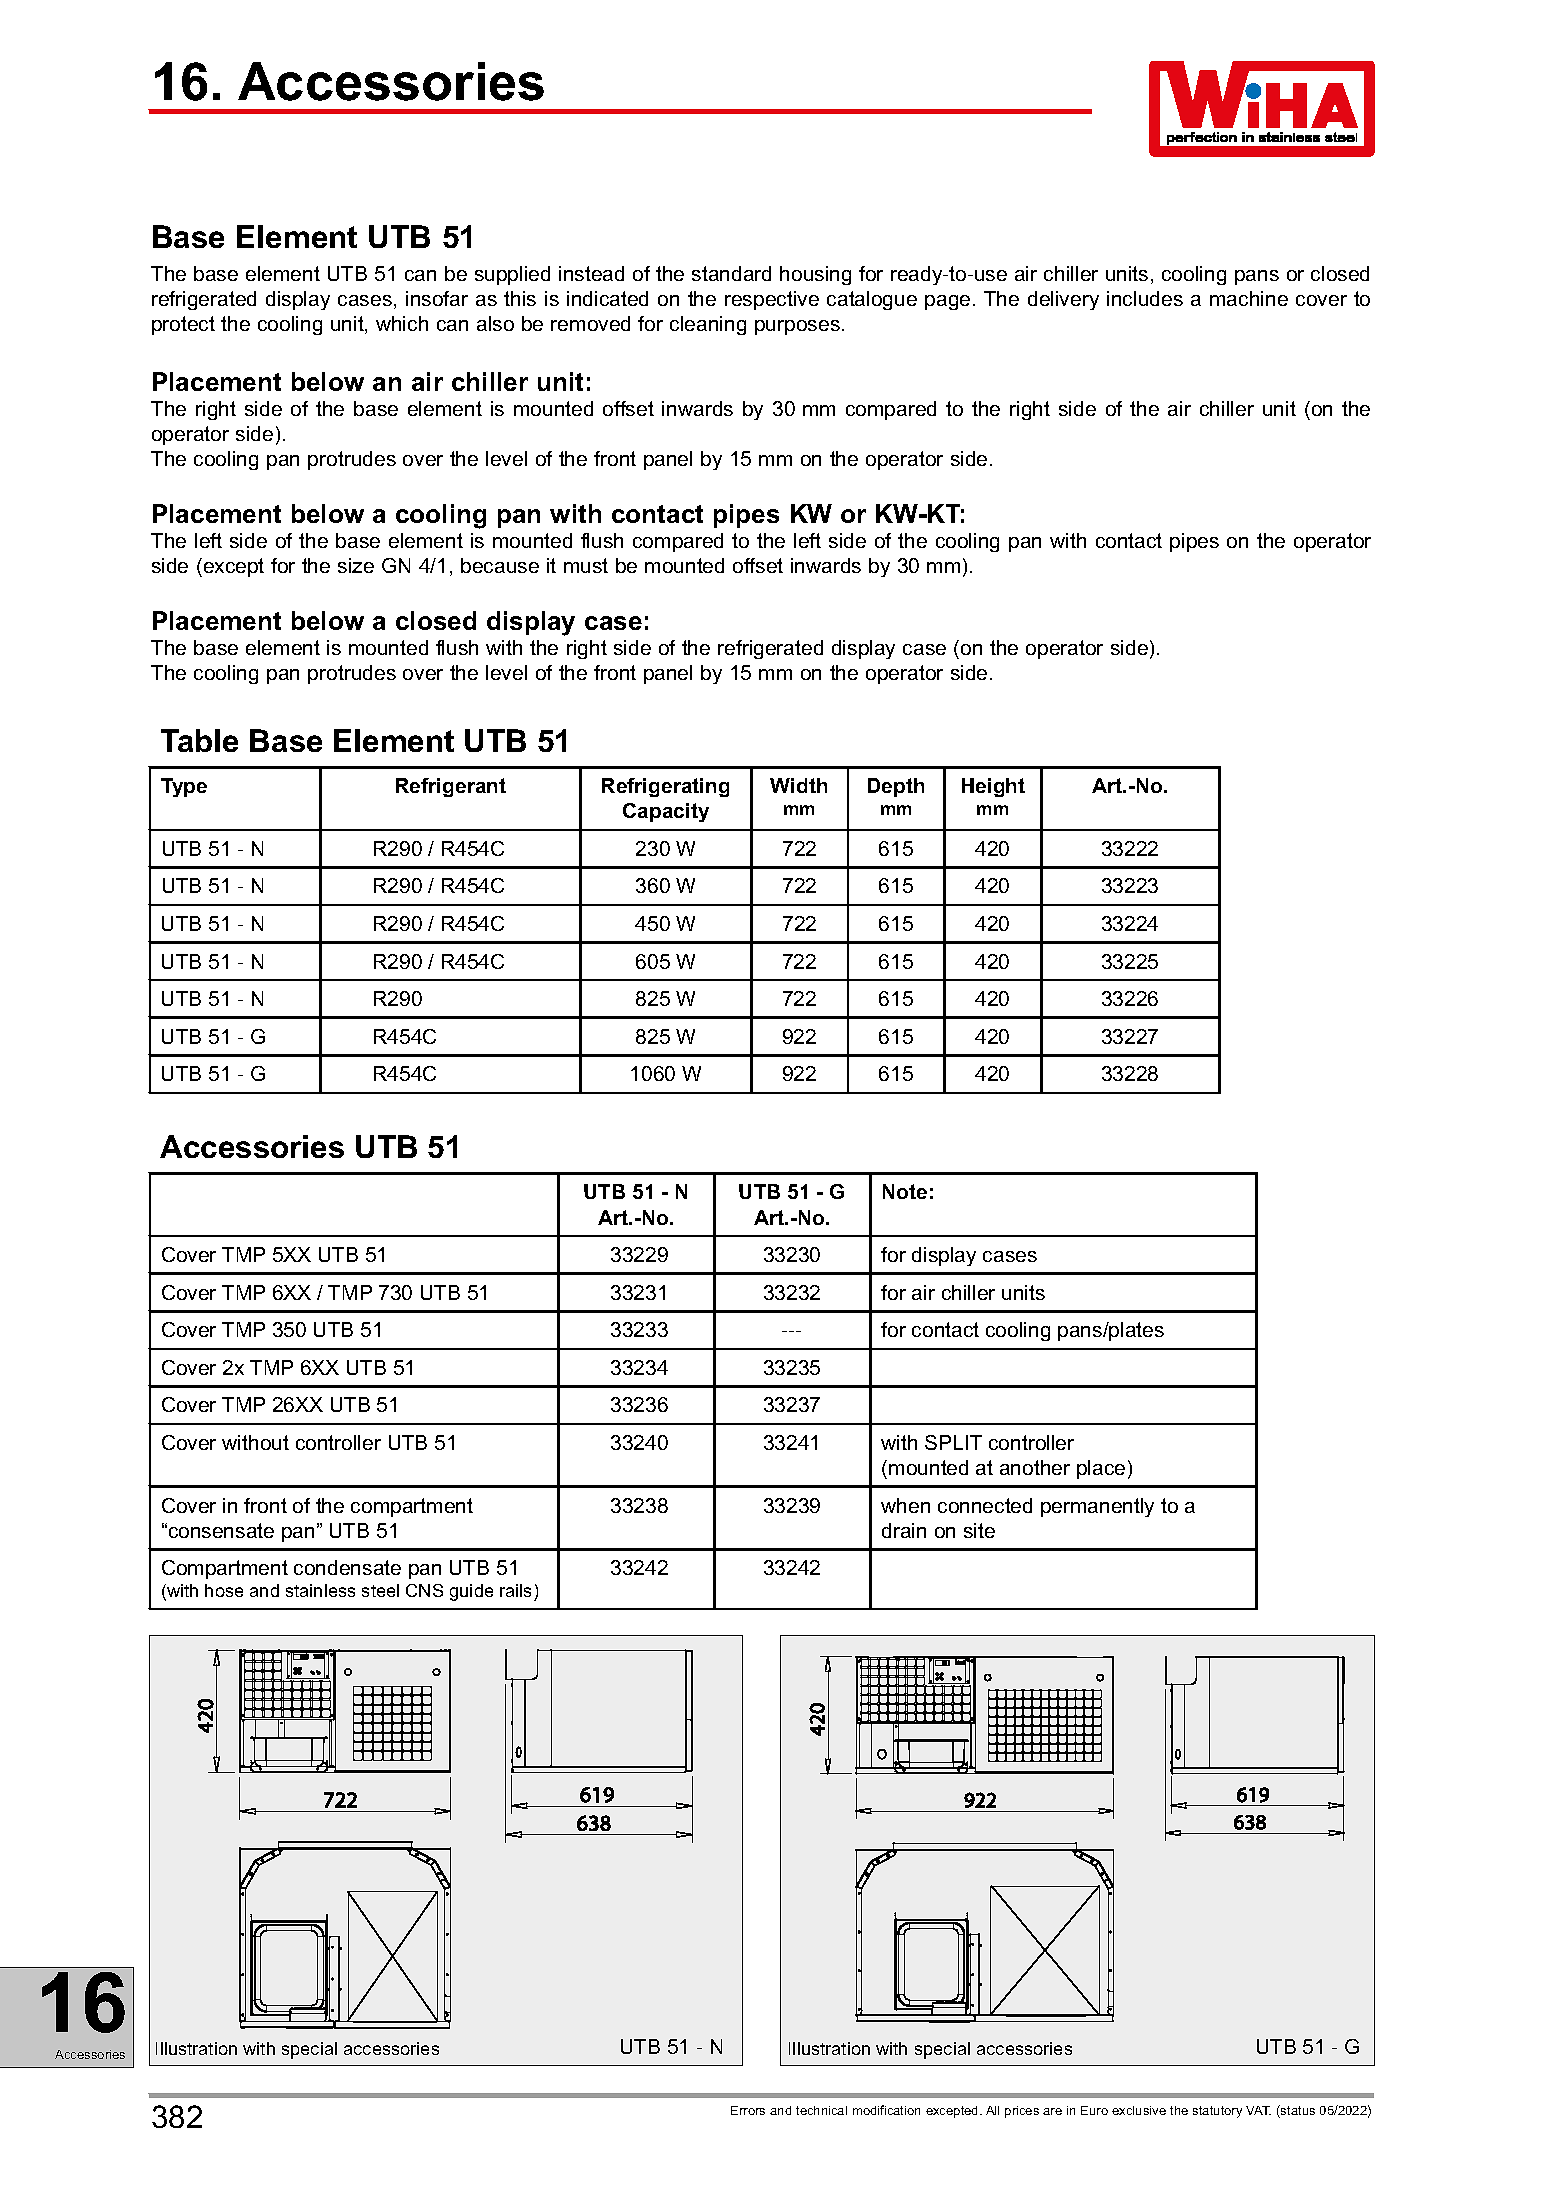 Image resolution: width=1560 pixels, height=2207 pixels. I want to click on Capacity, so click(666, 812).
